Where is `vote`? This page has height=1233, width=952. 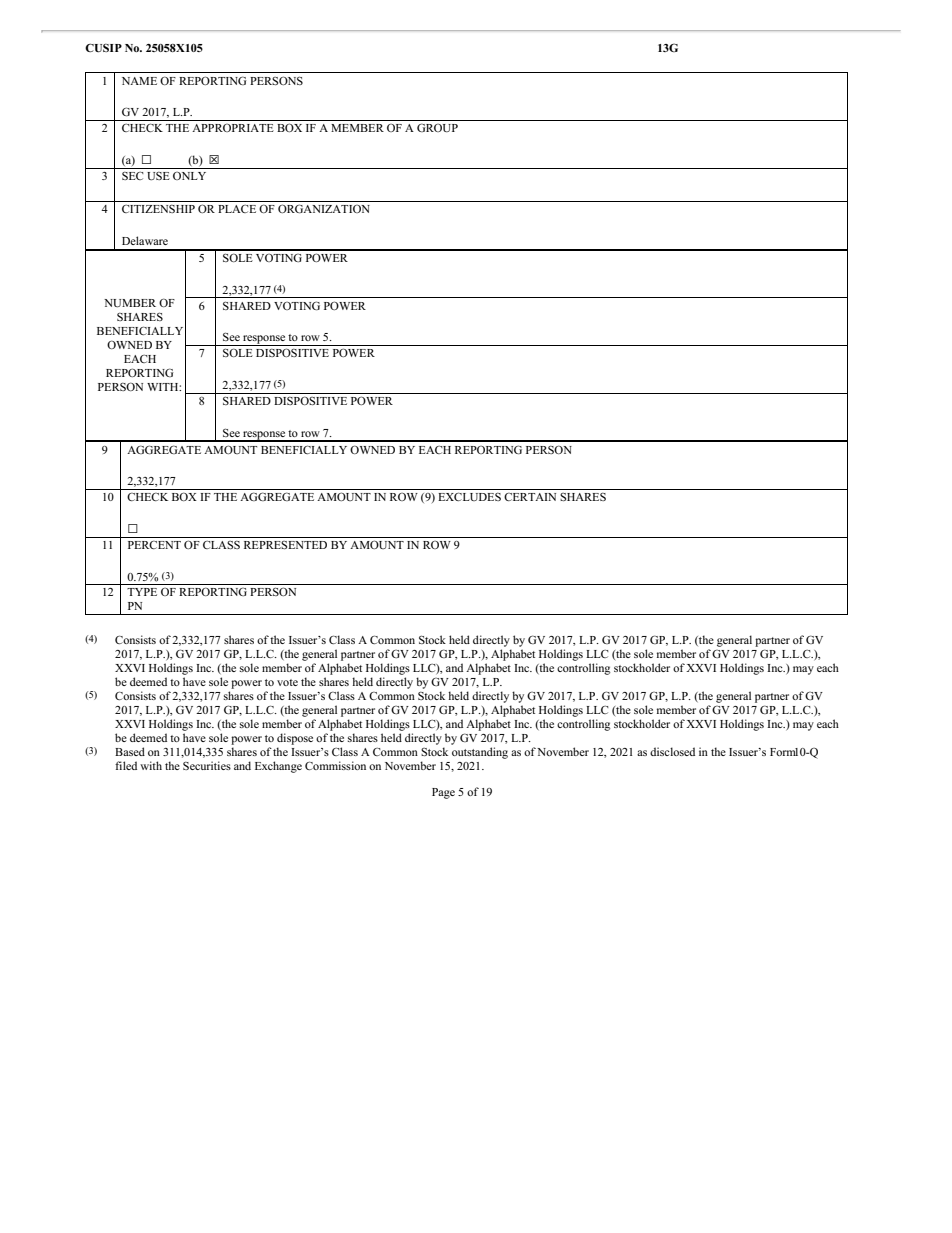 vote is located at coordinates (287, 682).
